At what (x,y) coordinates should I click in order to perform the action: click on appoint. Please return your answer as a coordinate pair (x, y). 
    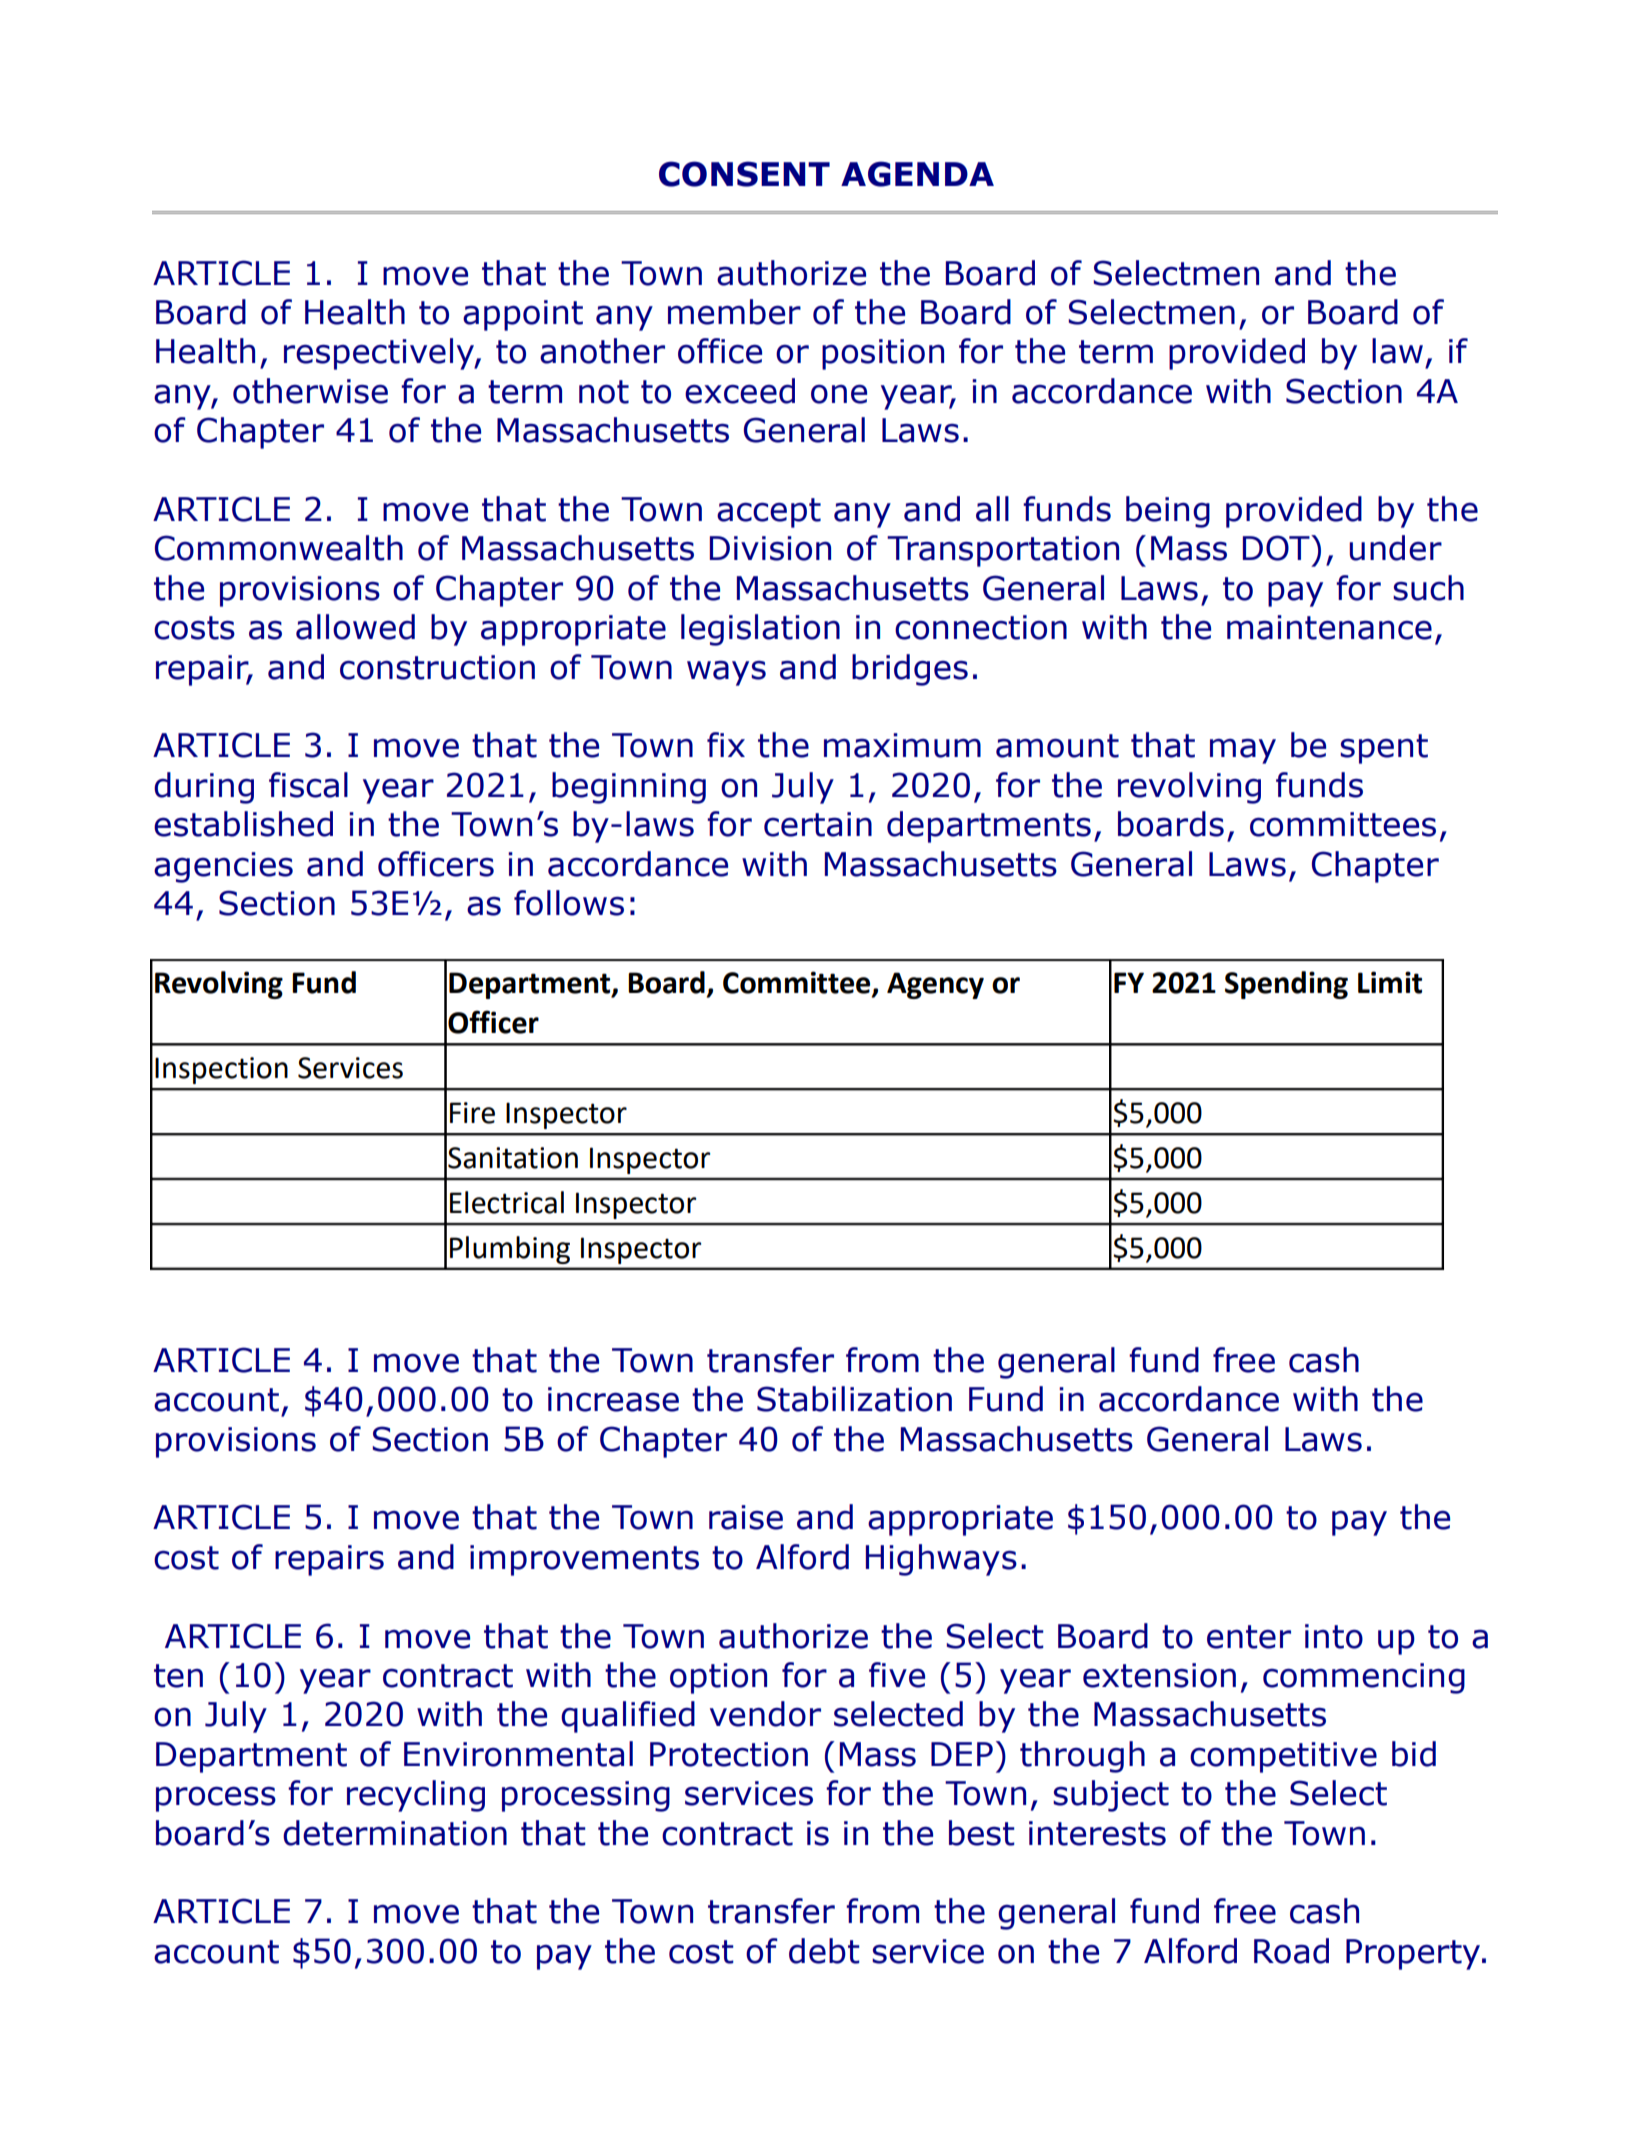
    Looking at the image, I should click on (523, 315).
